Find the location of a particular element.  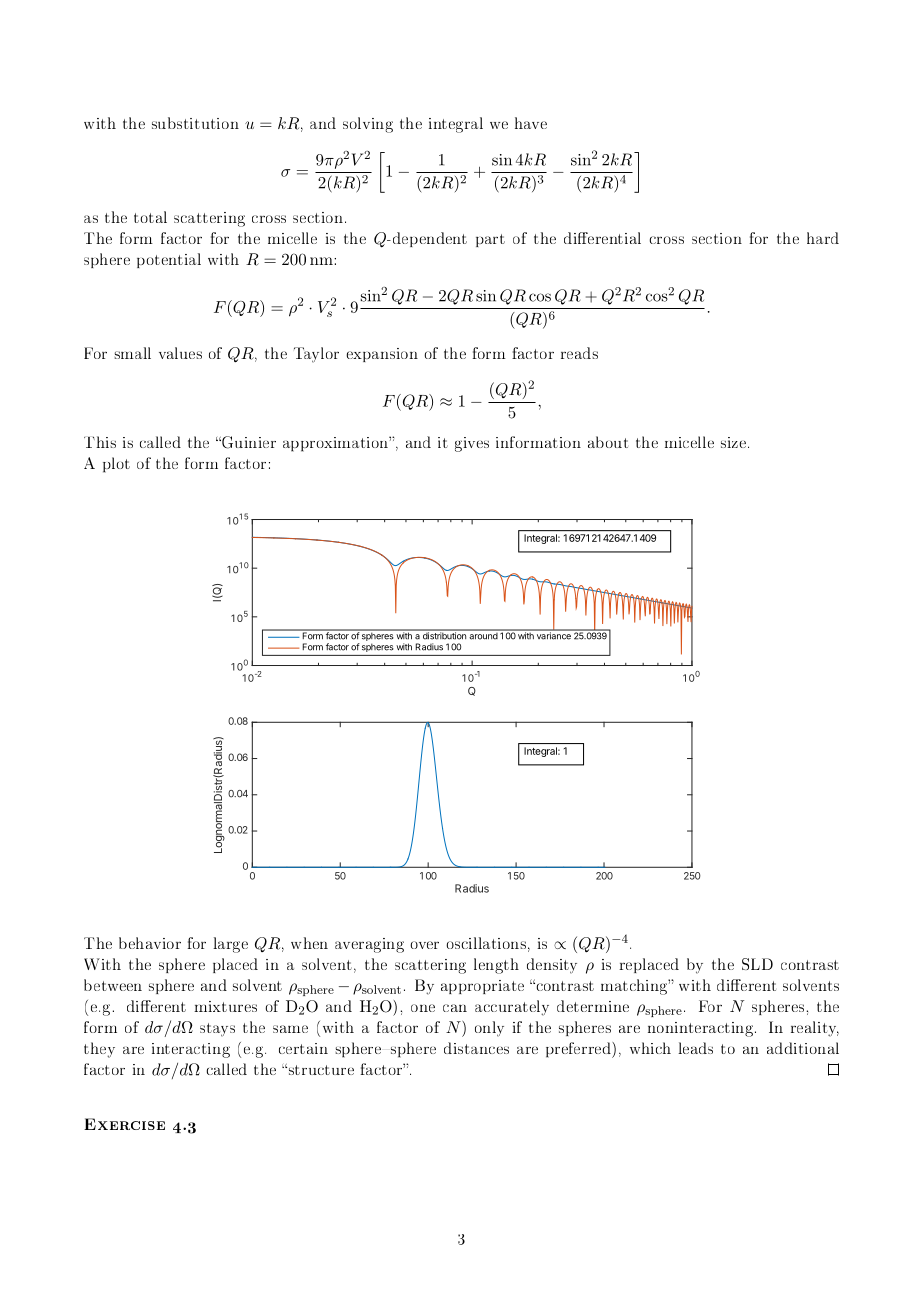

length is located at coordinates (496, 966).
